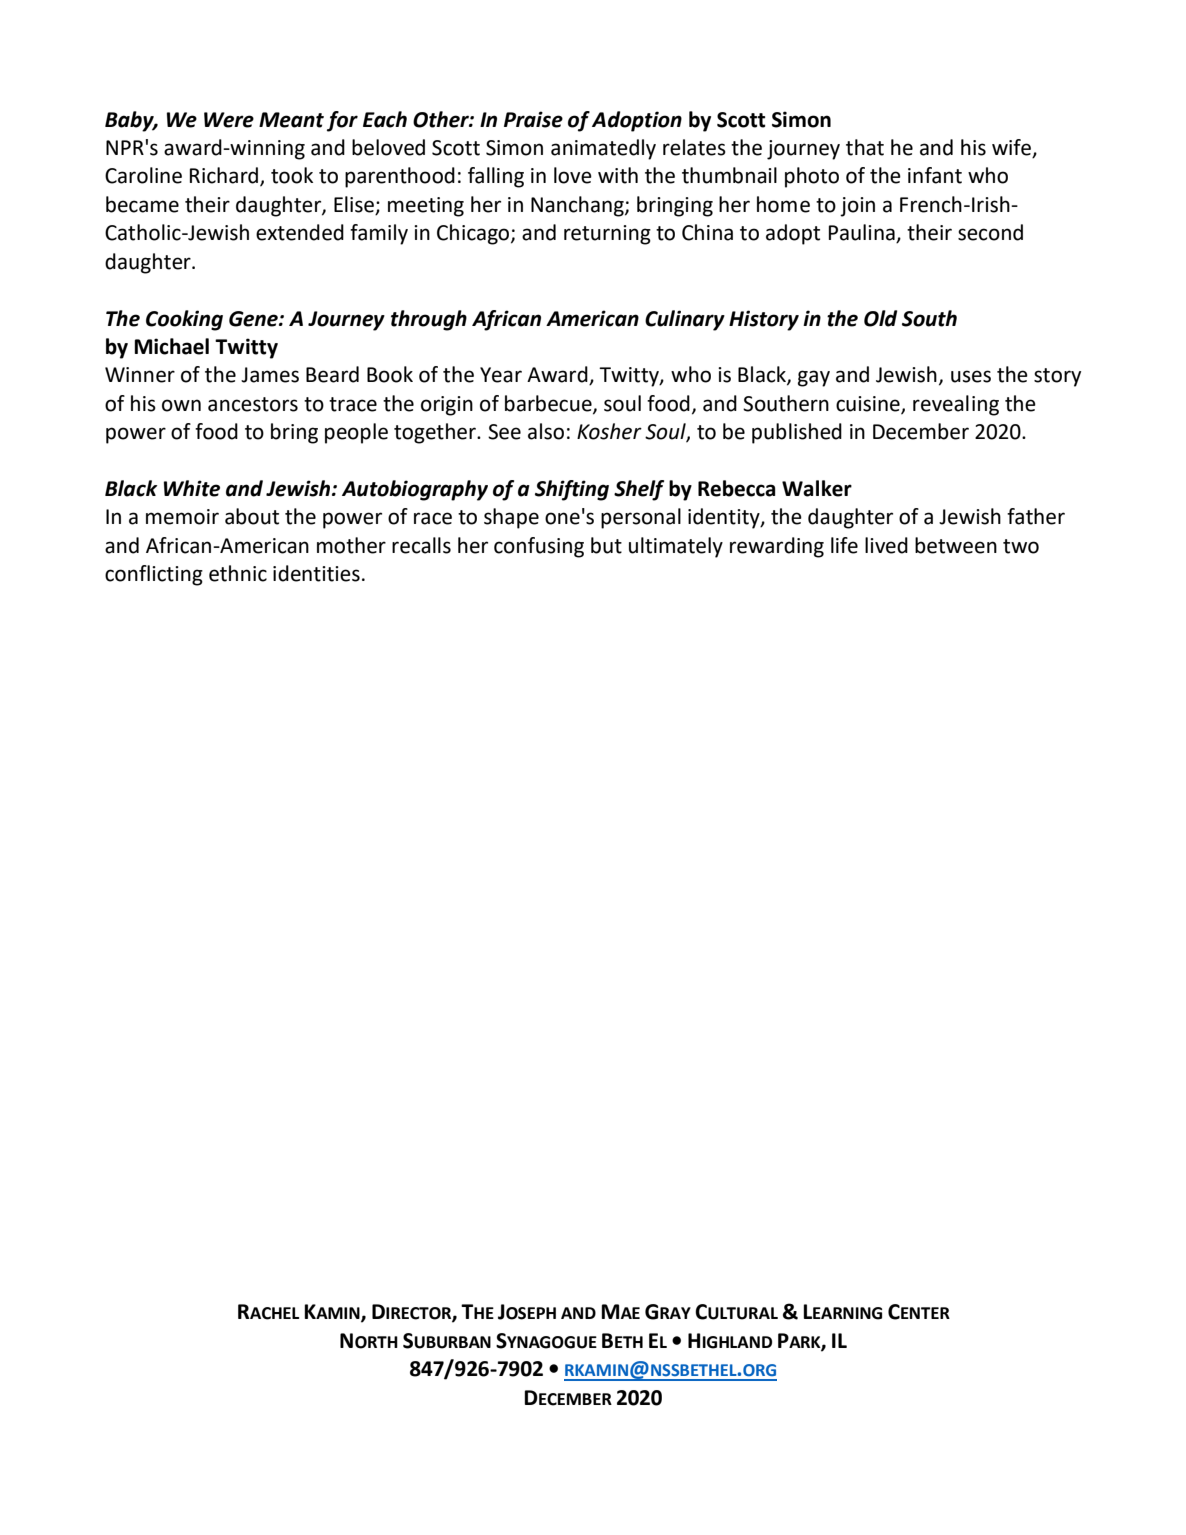 Image resolution: width=1186 pixels, height=1535 pixels. I want to click on revealing, so click(956, 405).
